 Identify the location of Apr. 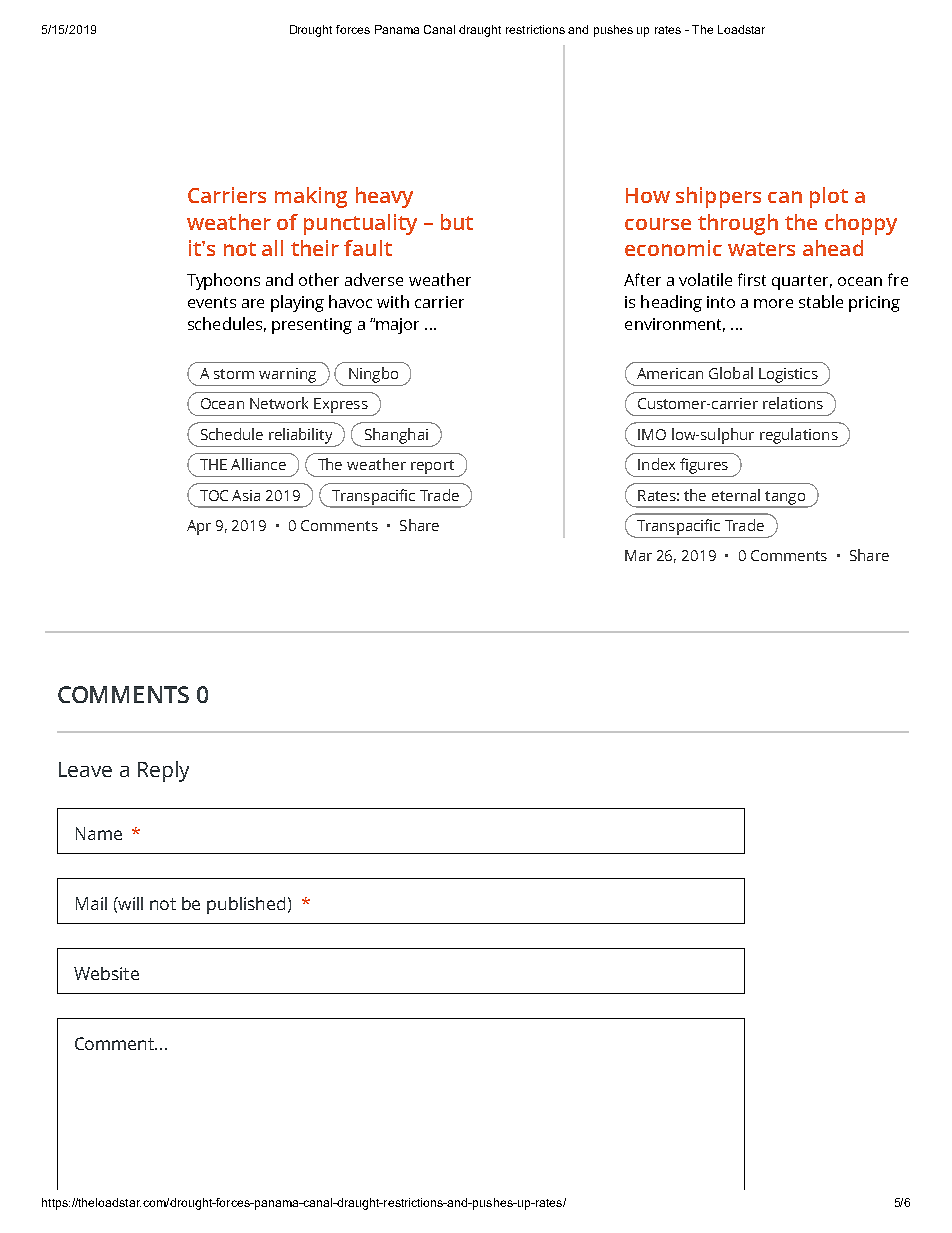
(199, 527).
